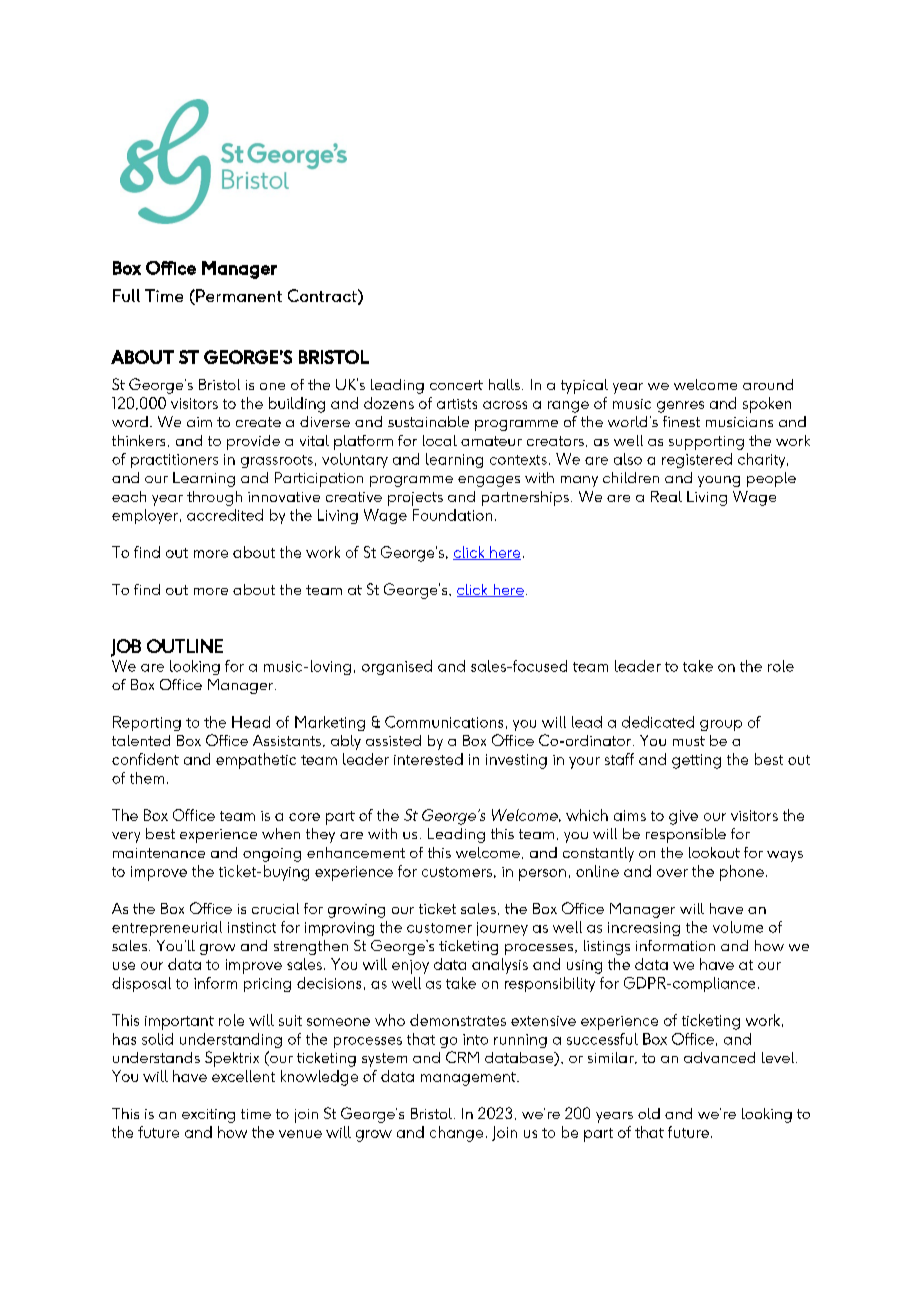 Image resolution: width=924 pixels, height=1308 pixels. I want to click on person, so click(542, 875).
